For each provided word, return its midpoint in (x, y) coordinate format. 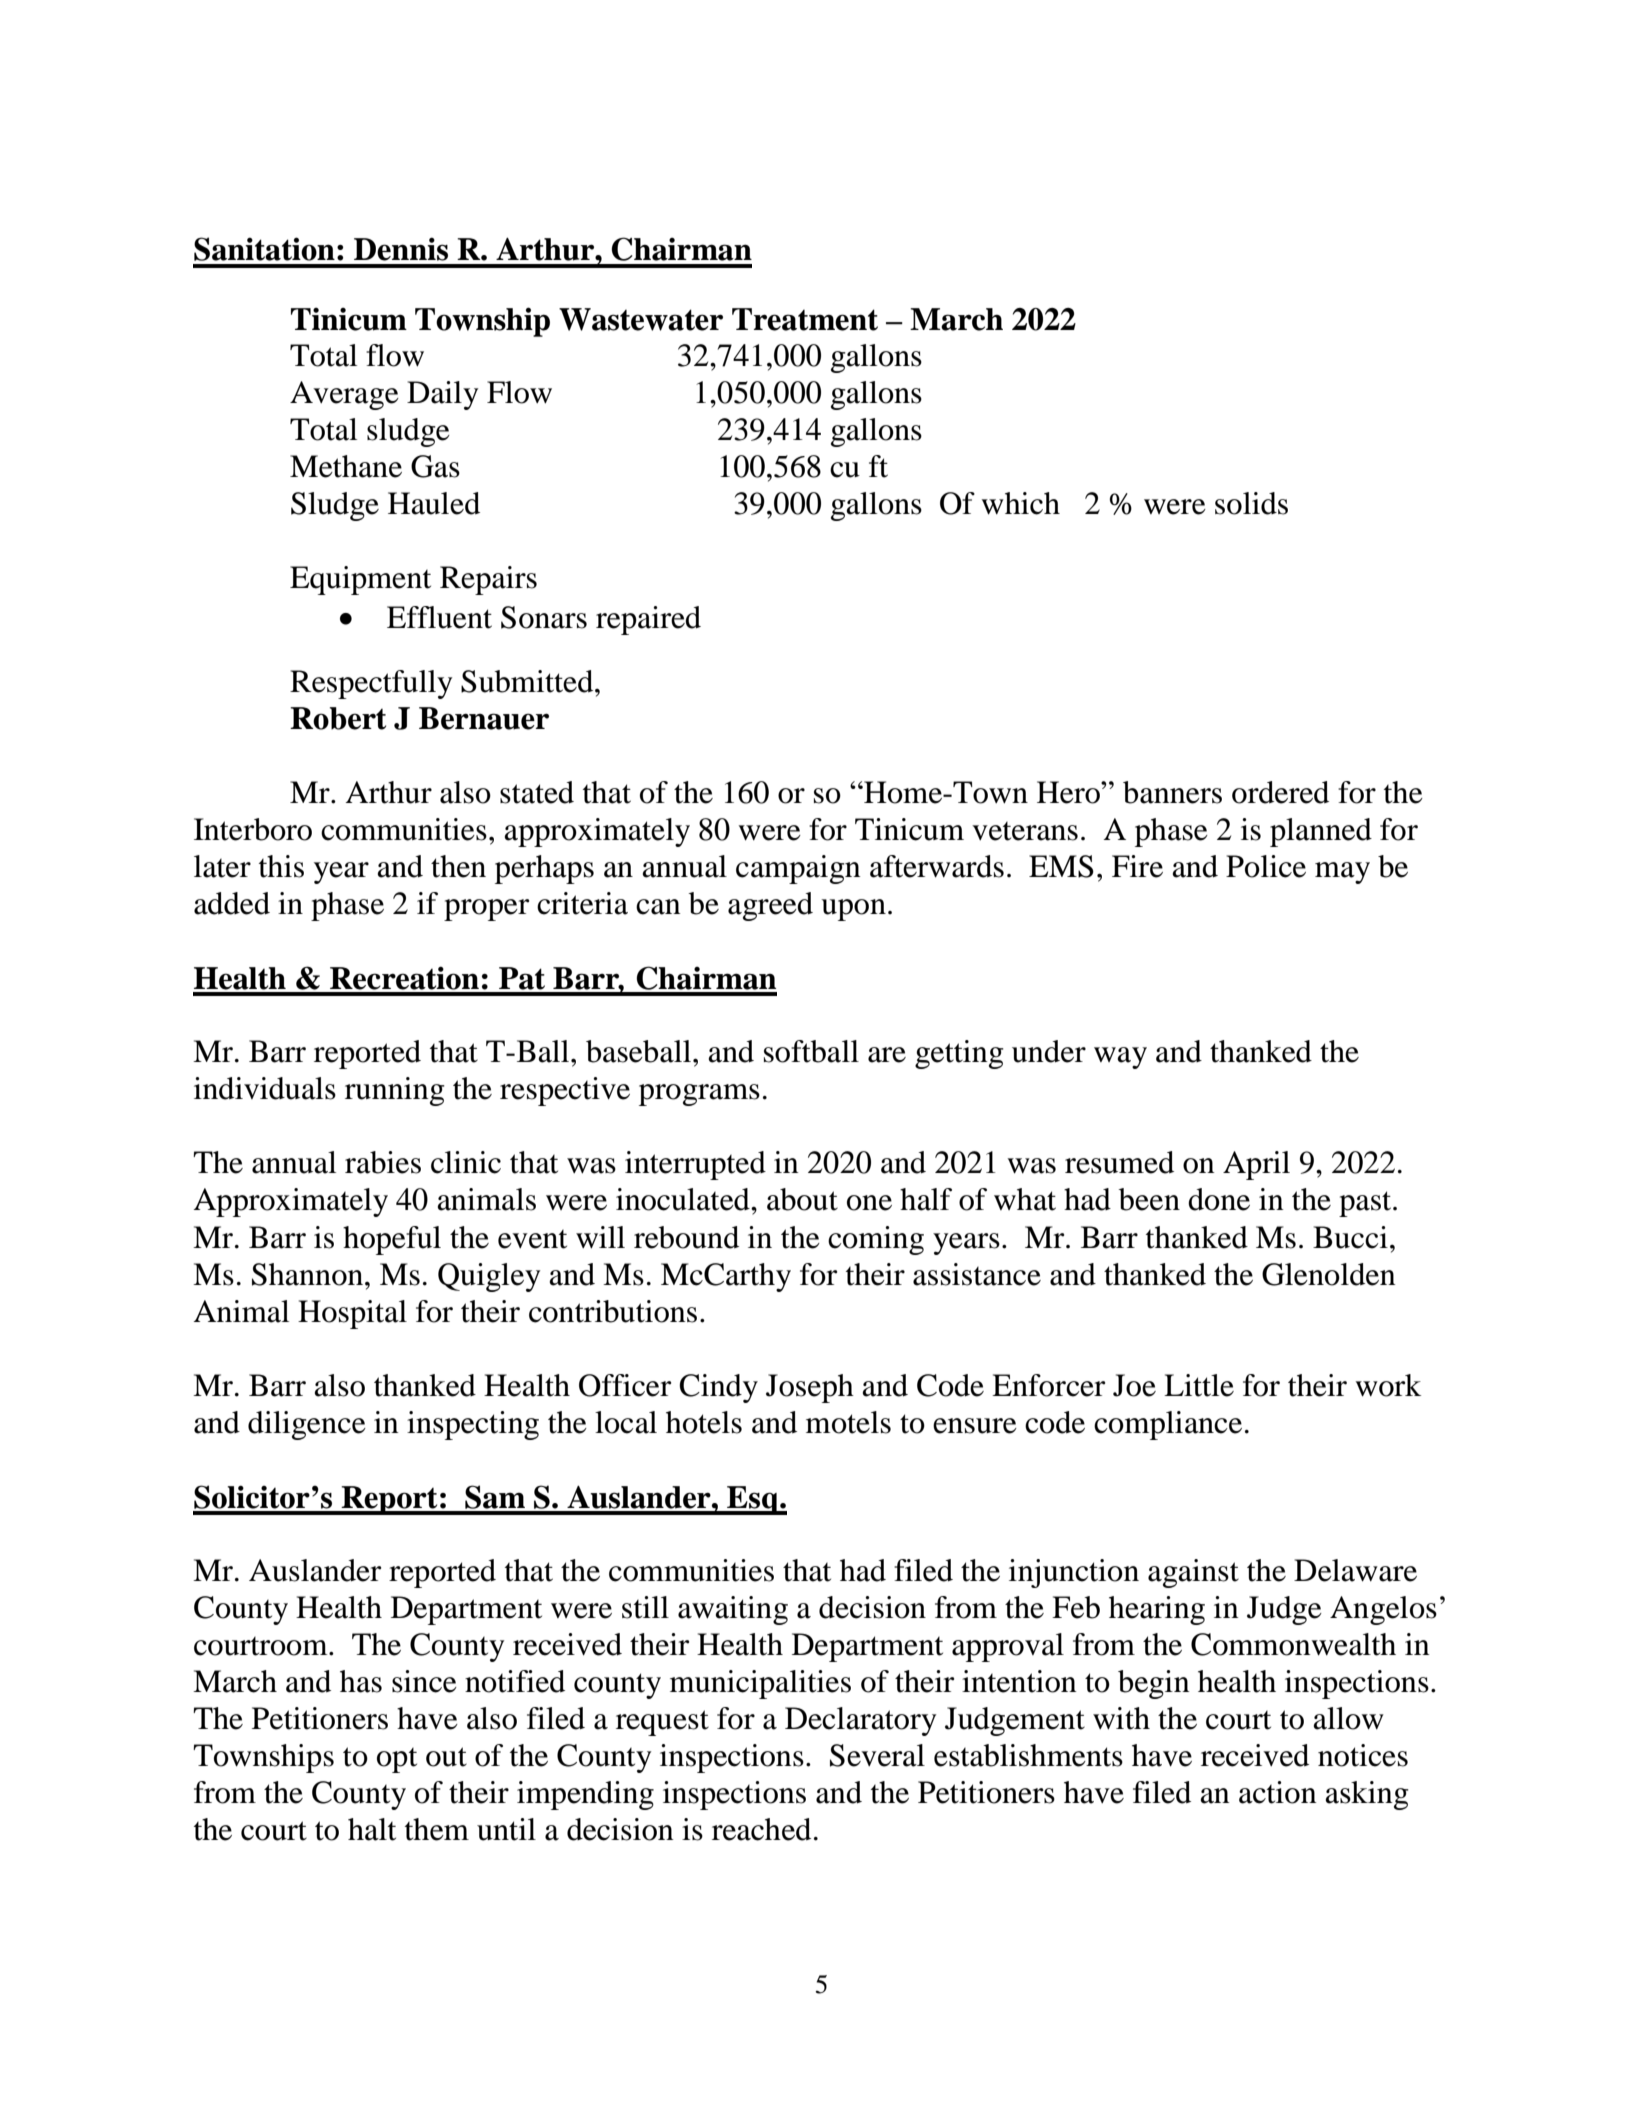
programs (699, 1095)
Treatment (805, 319)
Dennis (401, 249)
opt (397, 1760)
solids (1251, 503)
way (1120, 1058)
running (395, 1091)
